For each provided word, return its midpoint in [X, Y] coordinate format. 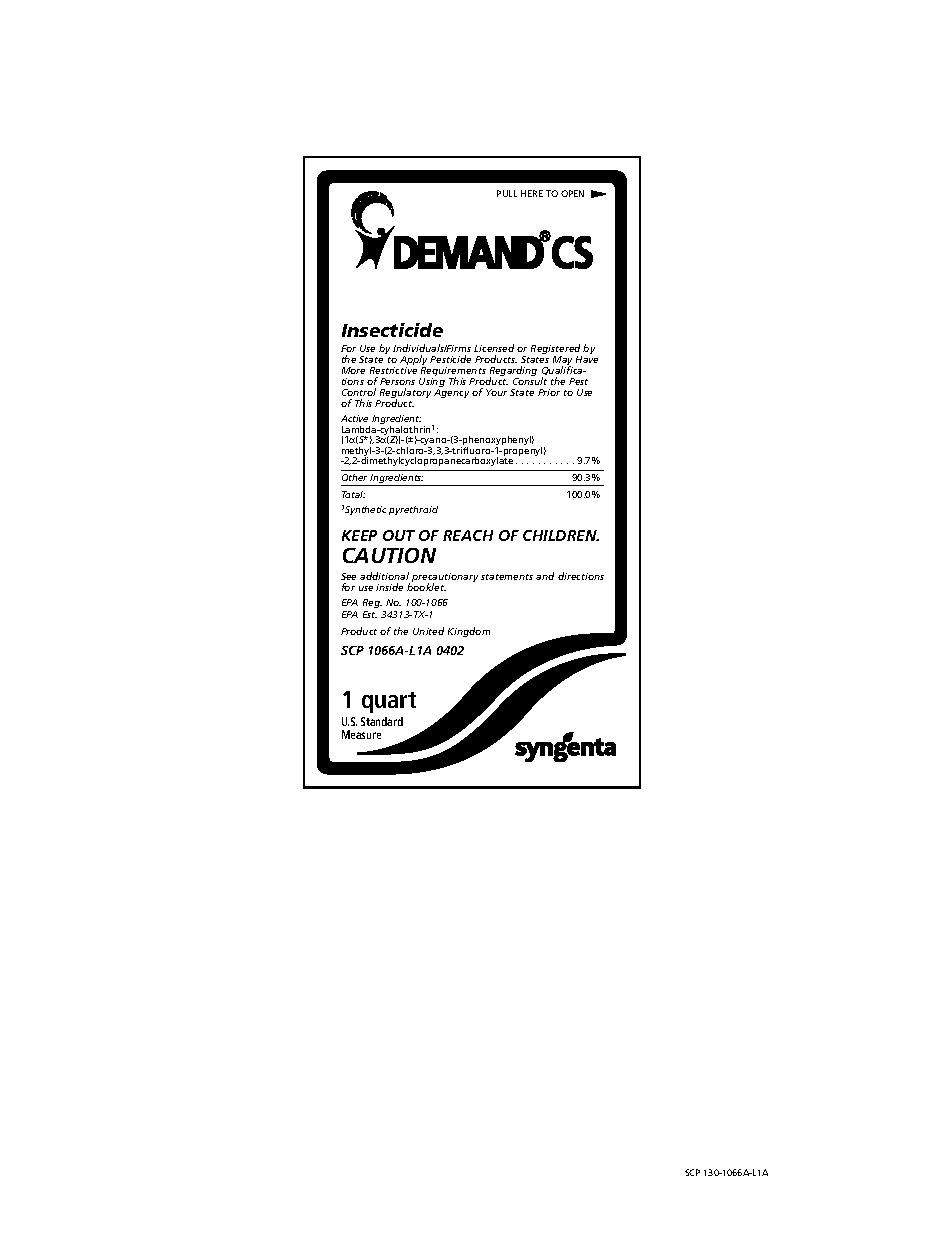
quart [389, 702]
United [428, 631]
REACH [468, 535]
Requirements [453, 373]
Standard [382, 721]
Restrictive [393, 370]
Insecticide [392, 330]
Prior [549, 392]
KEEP [359, 535]
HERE [532, 193]
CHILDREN [561, 535]
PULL [507, 193]
